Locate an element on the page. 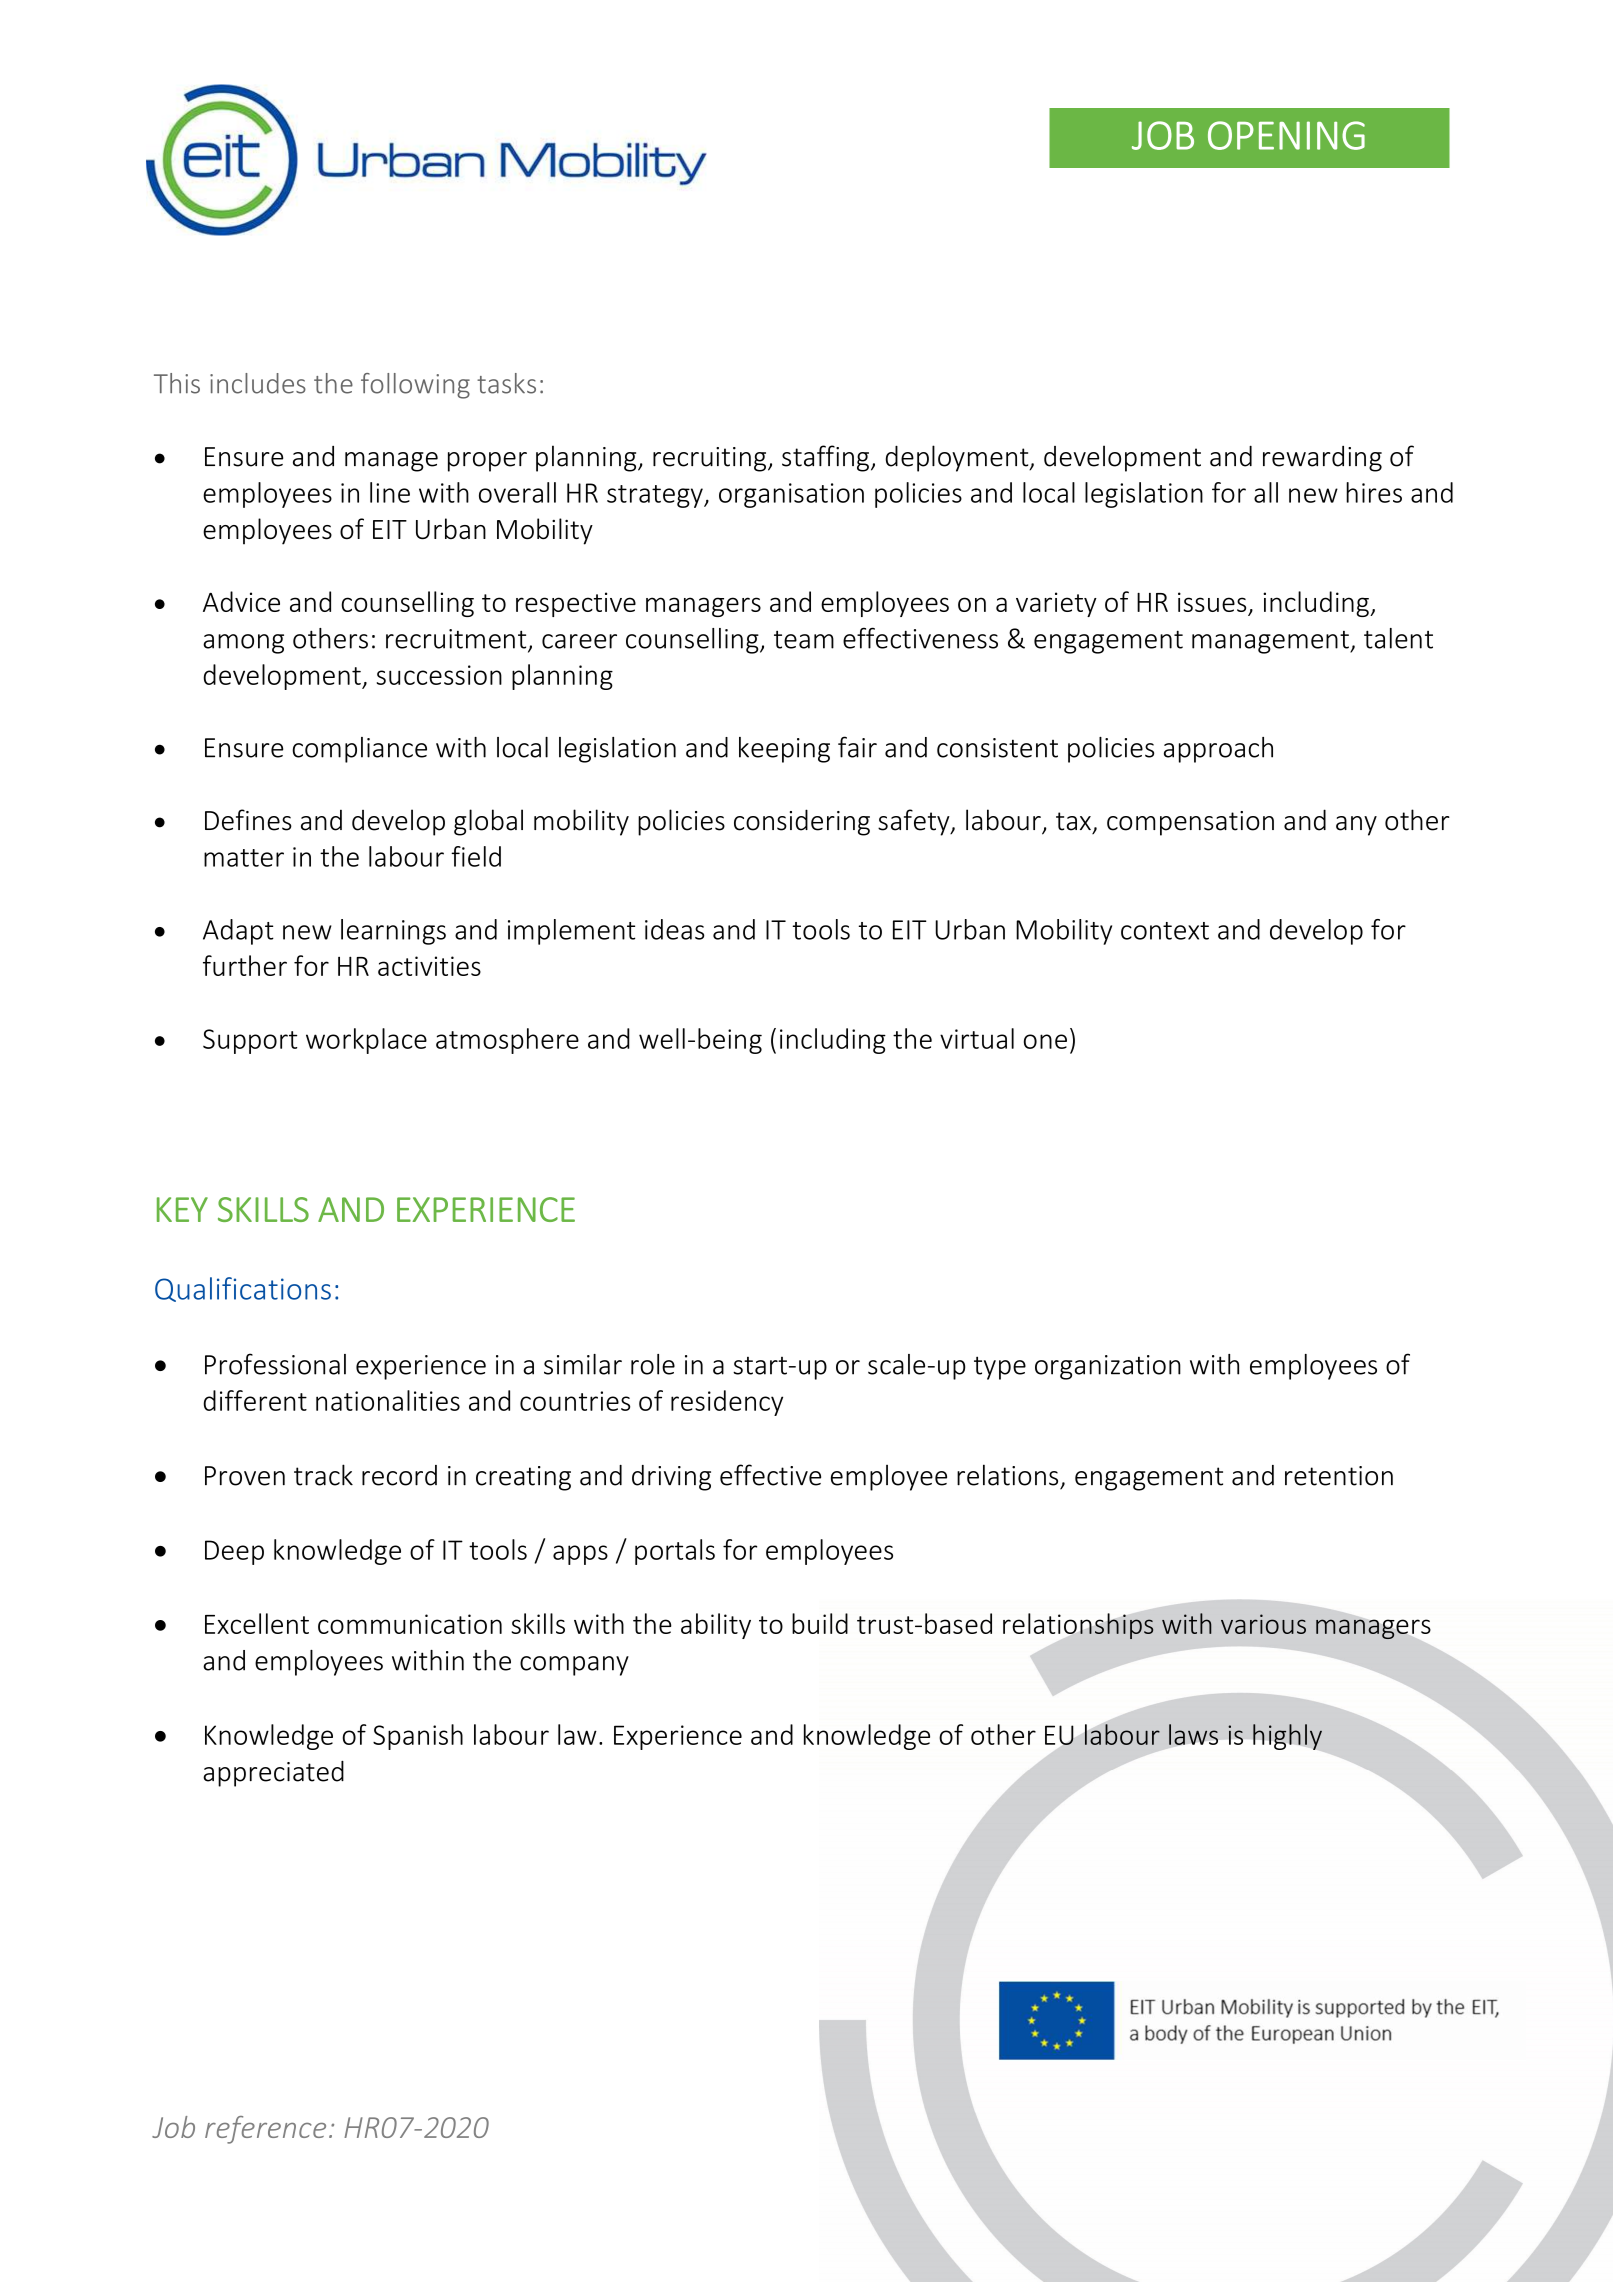 This document has width=1613, height=2282. highly is located at coordinates (1287, 1737).
